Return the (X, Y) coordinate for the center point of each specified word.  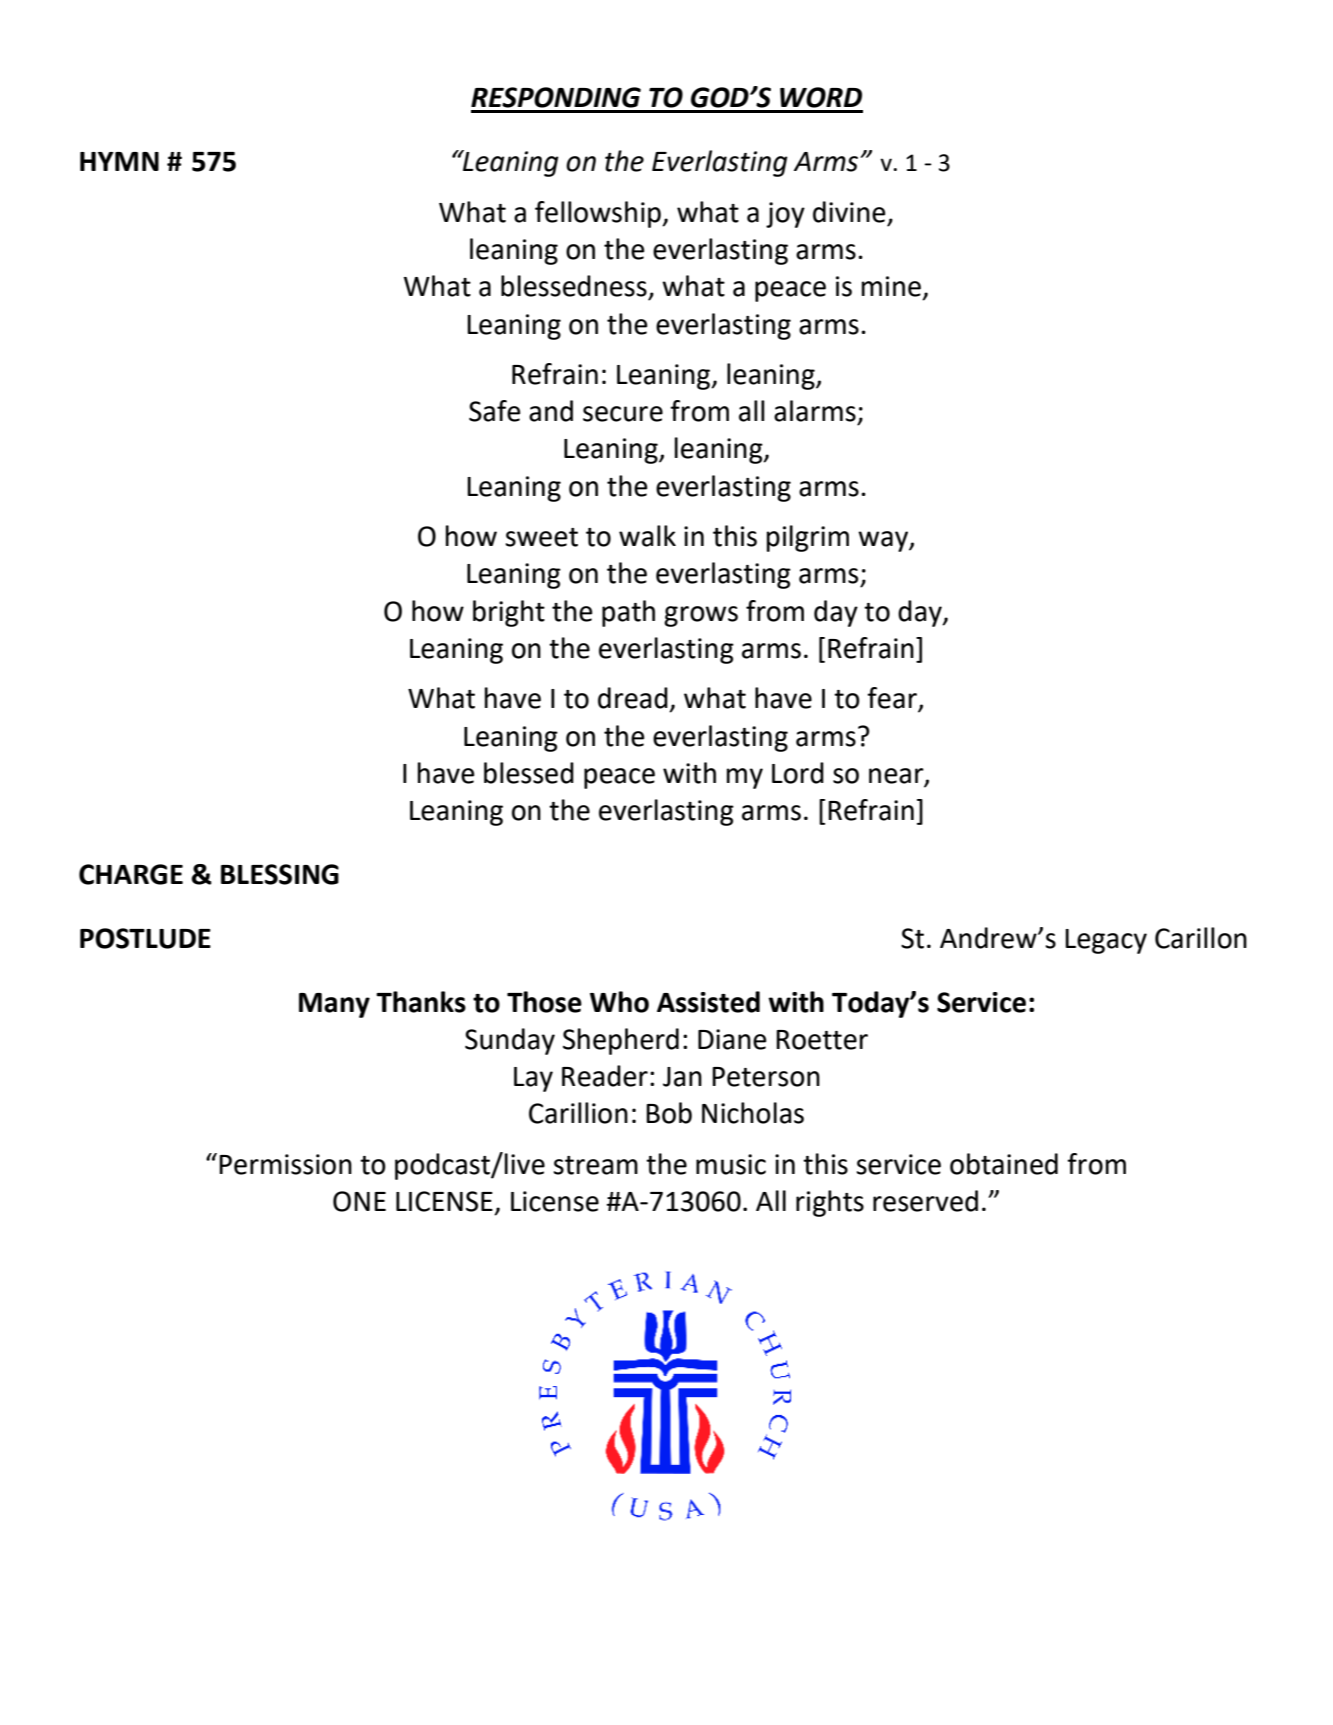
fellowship (599, 214)
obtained (1004, 1164)
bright (509, 613)
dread (633, 698)
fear (893, 699)
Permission (285, 1164)
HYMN (119, 161)
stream (595, 1165)
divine (849, 212)
